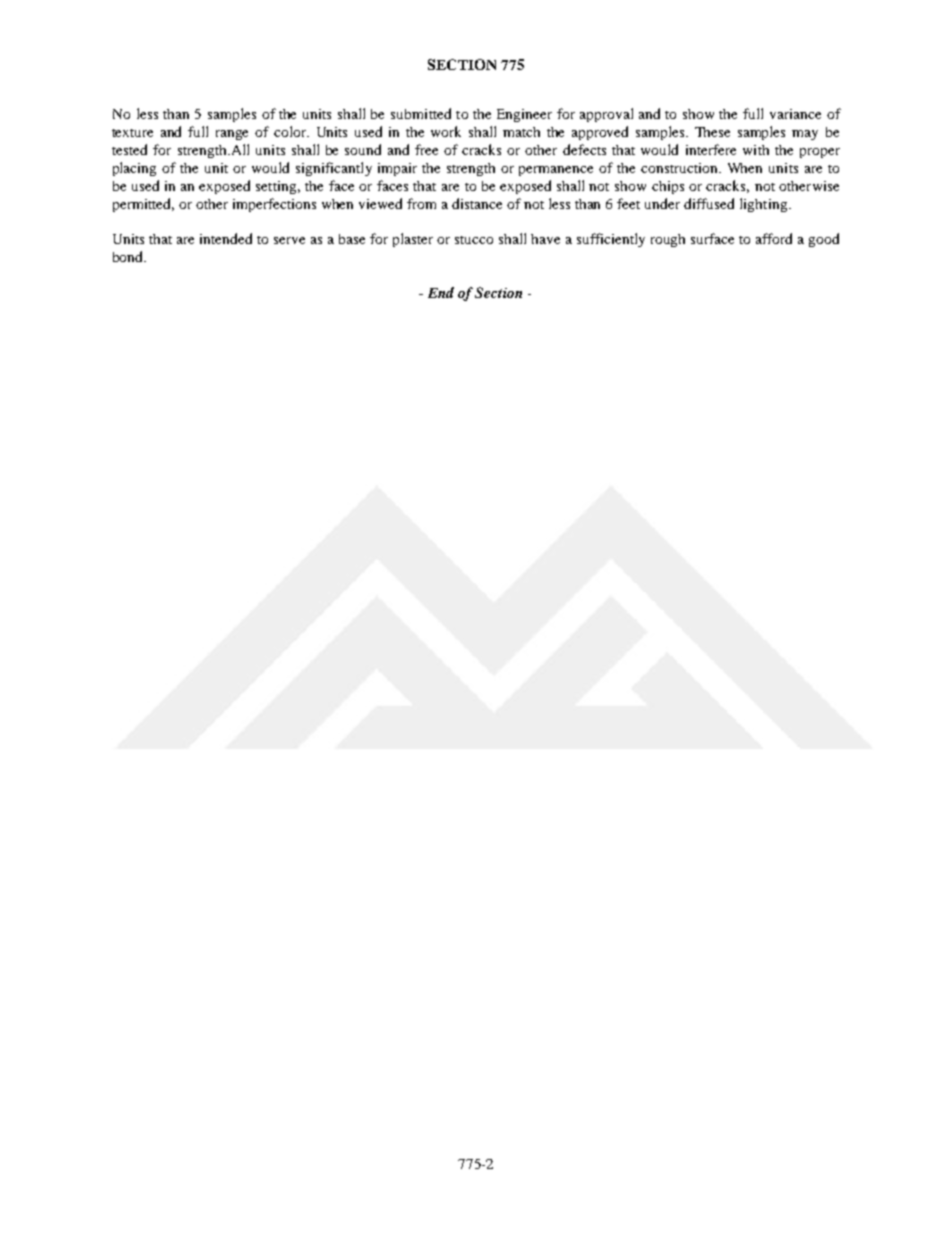 The width and height of the document is (952, 1233). What do you see at coordinates (129, 149) in the document?
I see `tested` at bounding box center [129, 149].
